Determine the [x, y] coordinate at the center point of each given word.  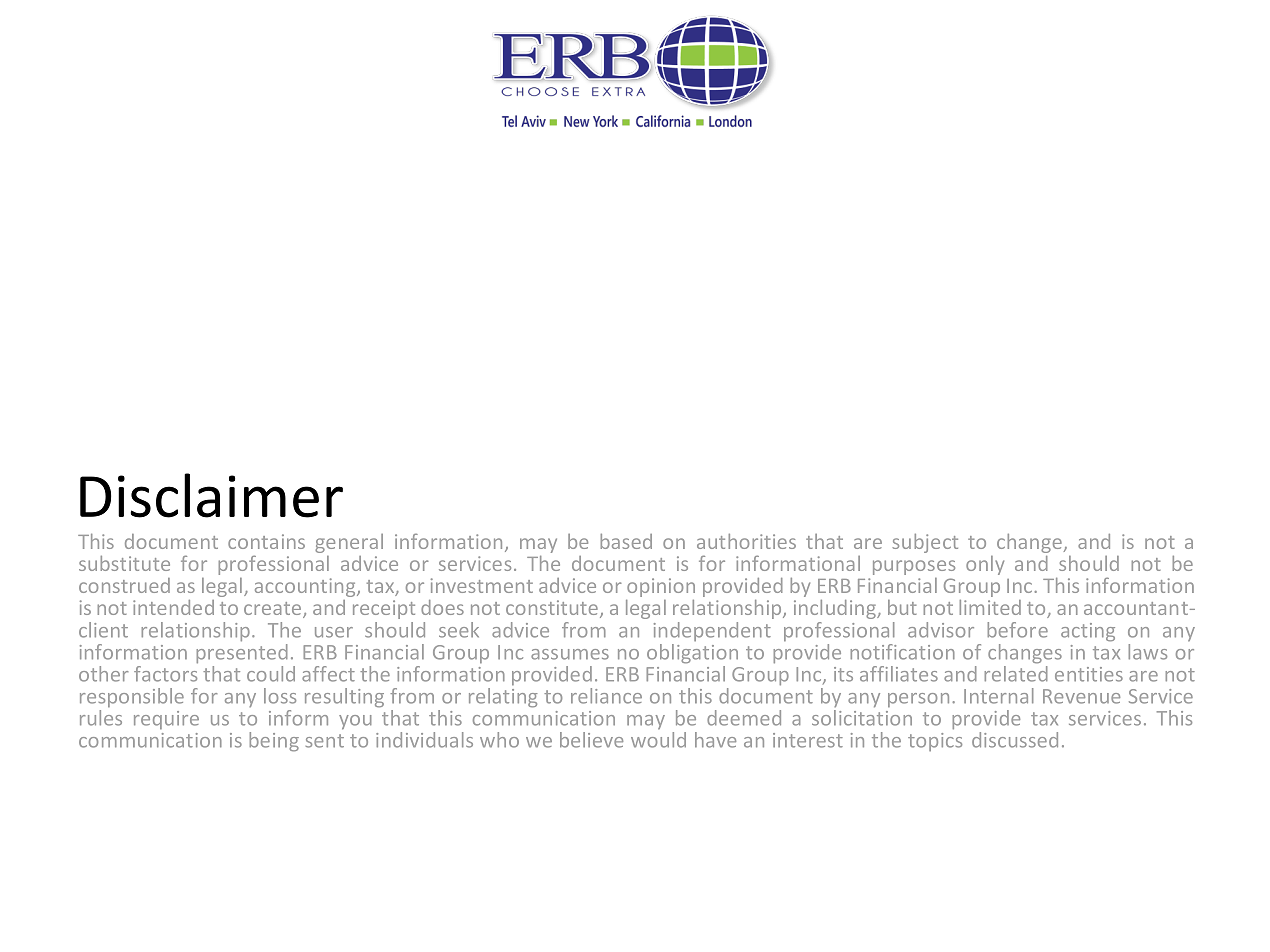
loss [280, 696]
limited [990, 607]
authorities [746, 541]
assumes [570, 654]
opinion [661, 587]
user [334, 632]
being [274, 742]
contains [266, 541]
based [626, 541]
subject [925, 543]
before [1017, 630]
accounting [306, 587]
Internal [999, 696]
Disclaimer [211, 495]
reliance [606, 696]
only [985, 565]
